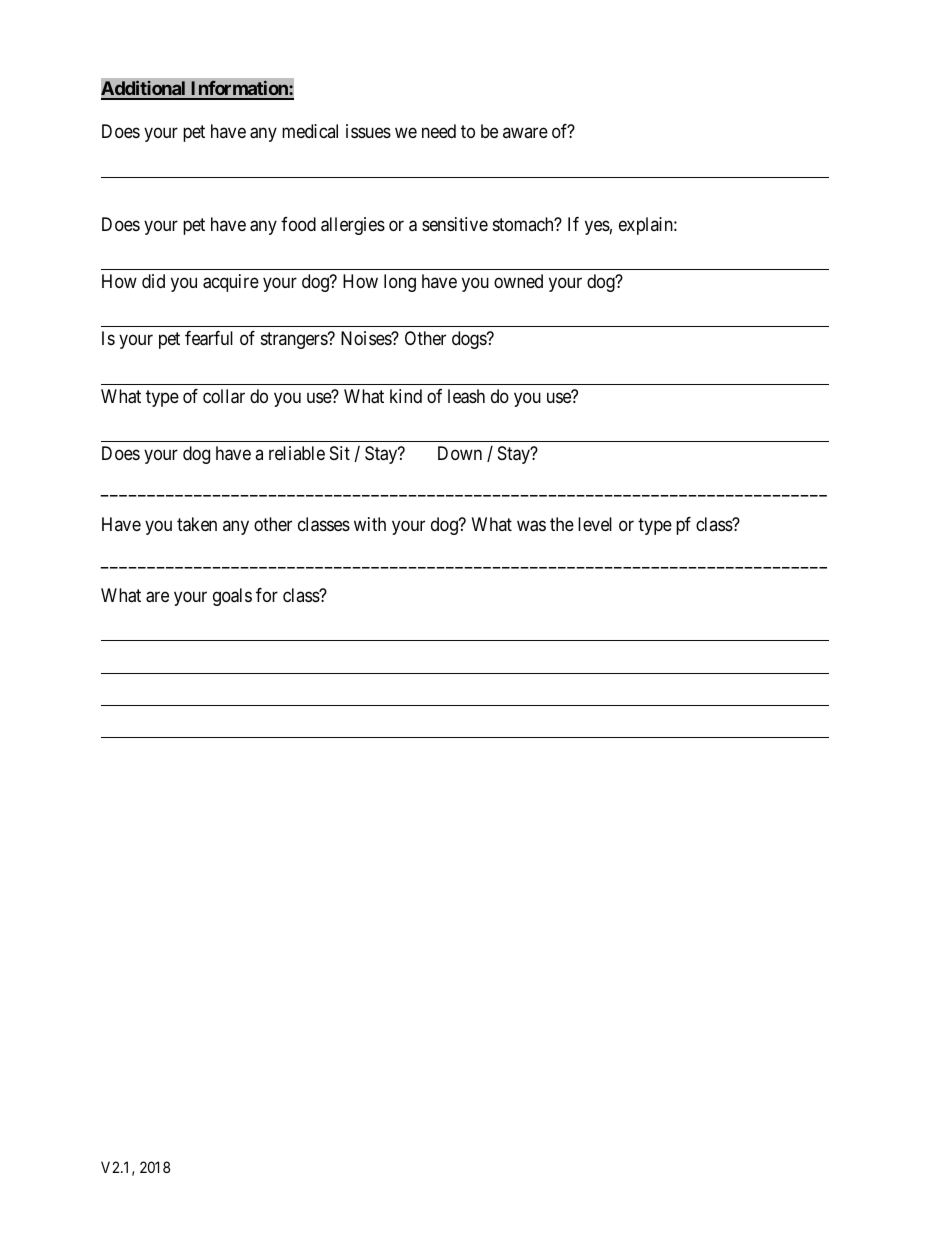  Describe the element at coordinates (368, 131) in the page. I see `issues` at that location.
